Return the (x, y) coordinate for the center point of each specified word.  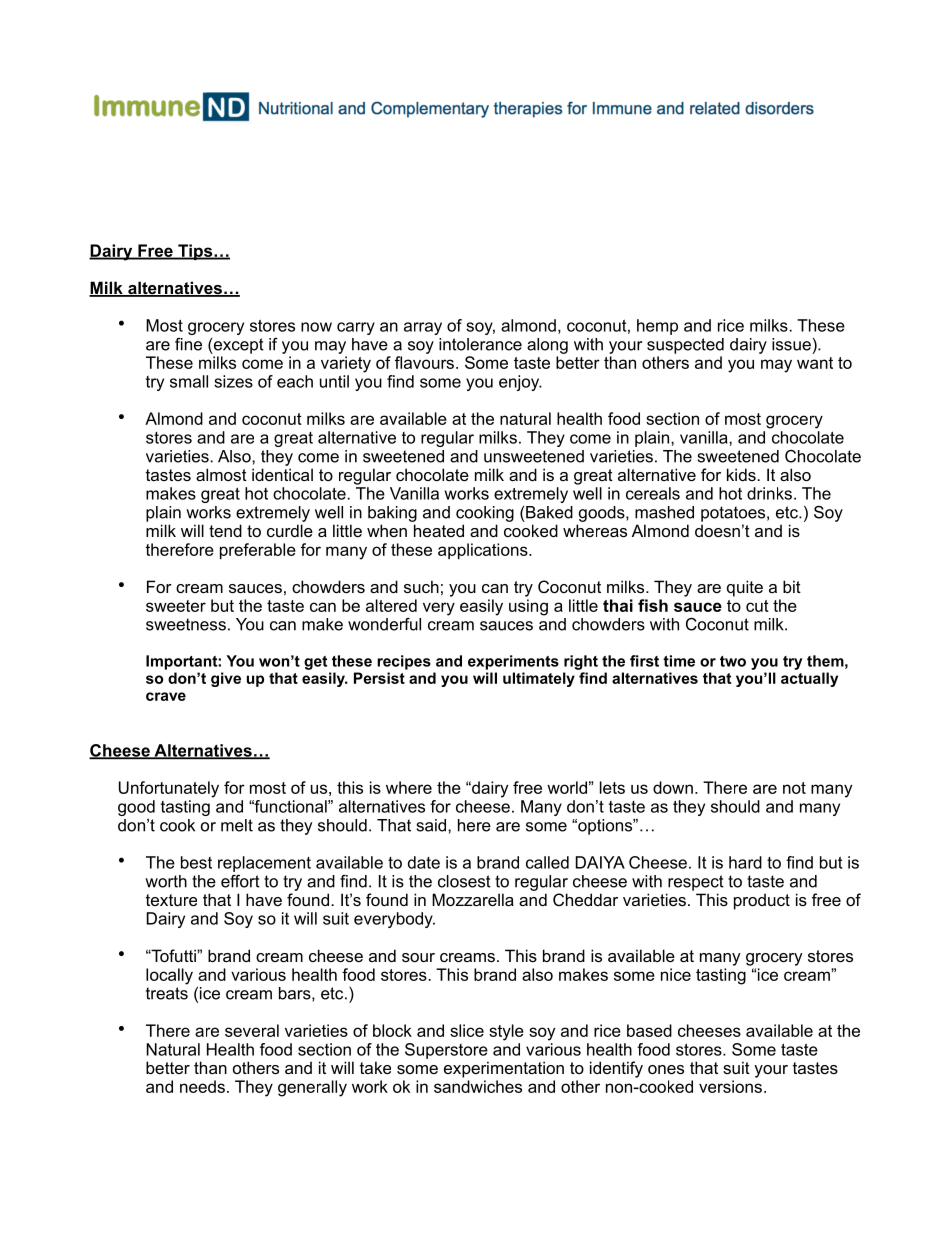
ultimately (539, 679)
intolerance (480, 344)
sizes (233, 381)
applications (484, 551)
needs (202, 1086)
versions (730, 1086)
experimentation (504, 1069)
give (226, 679)
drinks (769, 493)
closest (464, 881)
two (733, 661)
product (762, 901)
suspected (685, 346)
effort (240, 881)
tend (225, 530)
